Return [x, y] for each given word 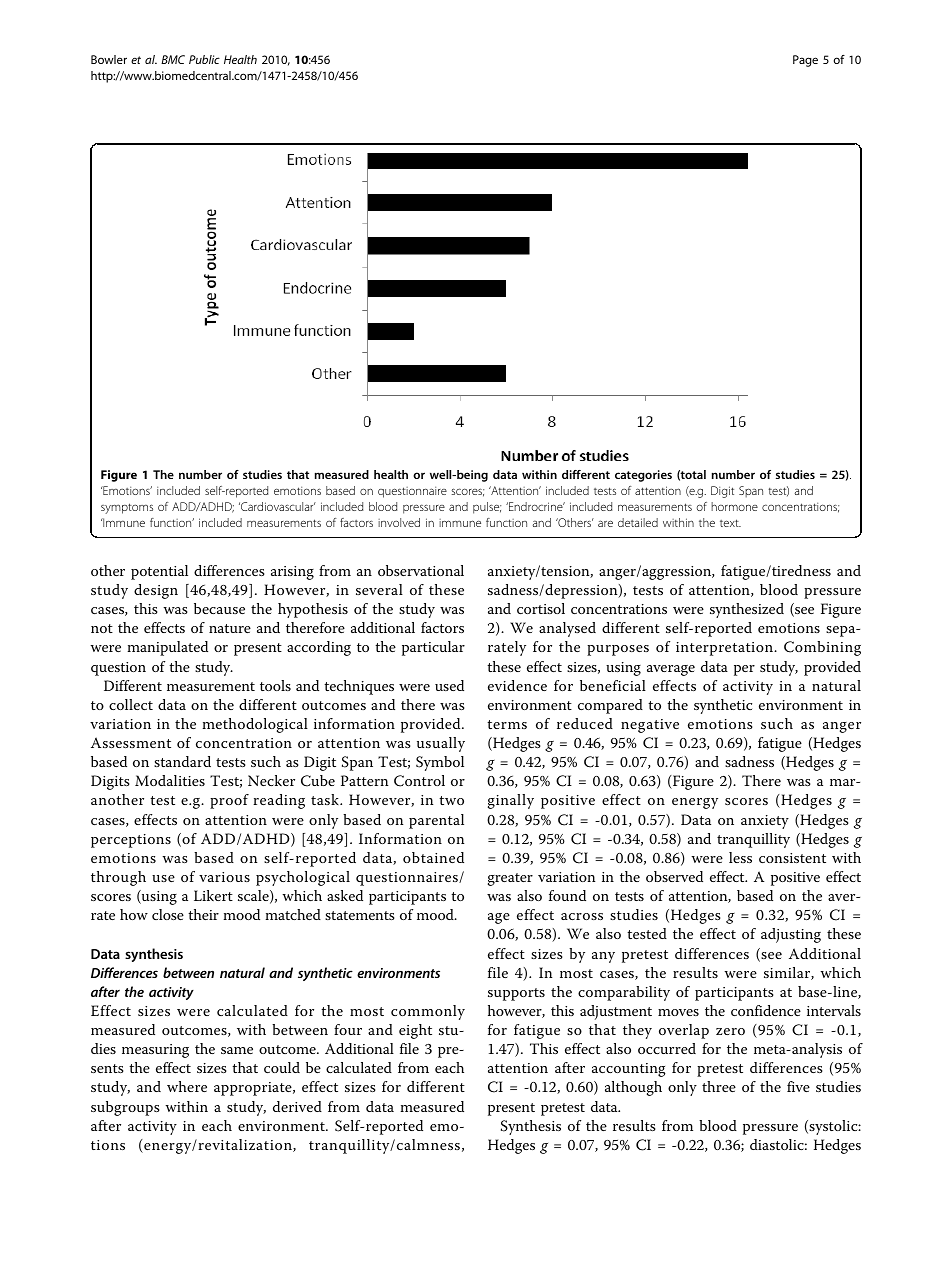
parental [436, 821]
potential [159, 572]
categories [643, 476]
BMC [173, 59]
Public [204, 59]
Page [805, 61]
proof [229, 801]
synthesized [747, 610]
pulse [487, 508]
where [187, 1086]
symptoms [127, 508]
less [740, 857]
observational [421, 570]
